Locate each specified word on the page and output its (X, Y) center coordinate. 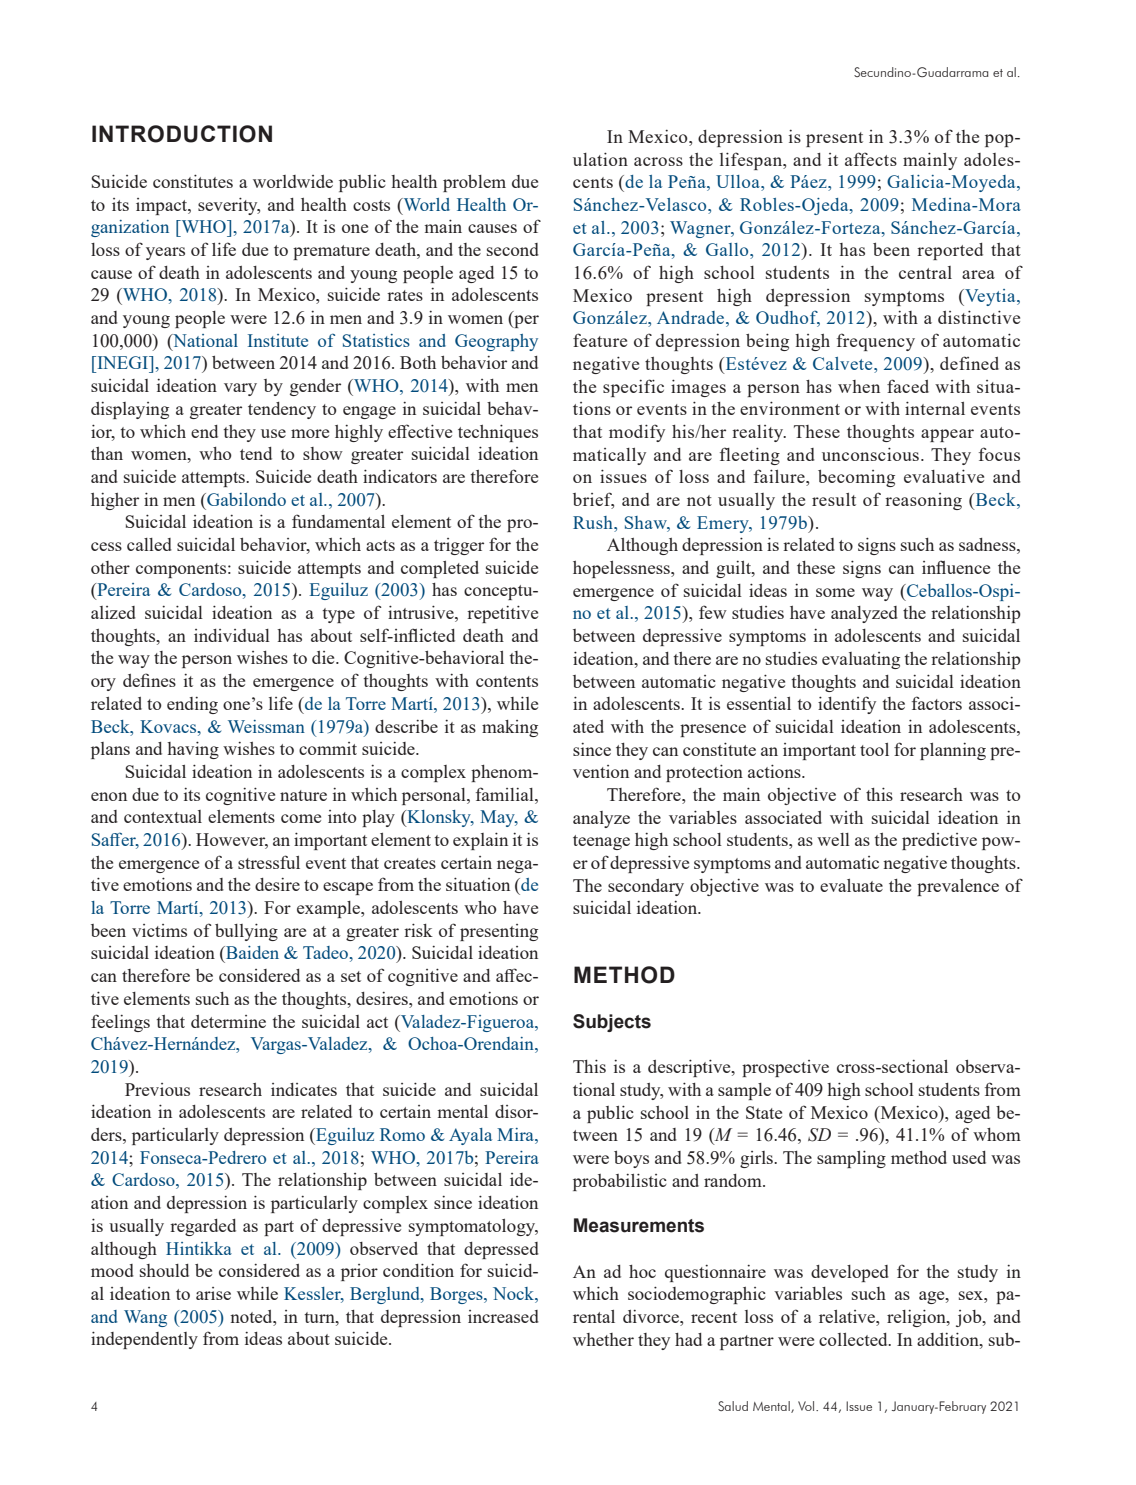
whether (603, 1339)
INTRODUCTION (182, 134)
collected (854, 1339)
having (193, 750)
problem (474, 183)
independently (144, 1340)
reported (950, 251)
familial (506, 794)
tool (874, 749)
